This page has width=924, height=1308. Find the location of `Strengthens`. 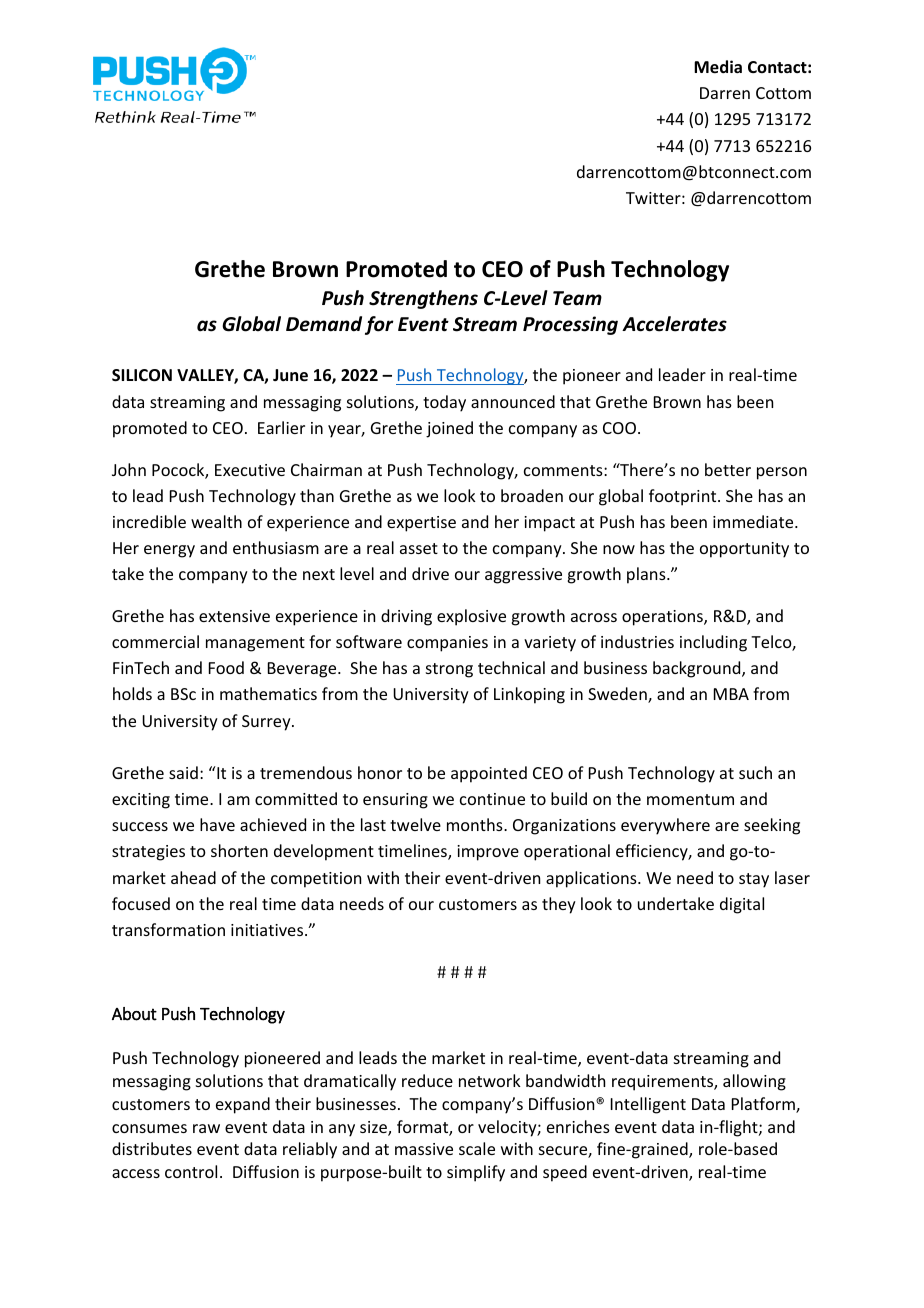

Strengthens is located at coordinates (423, 299).
